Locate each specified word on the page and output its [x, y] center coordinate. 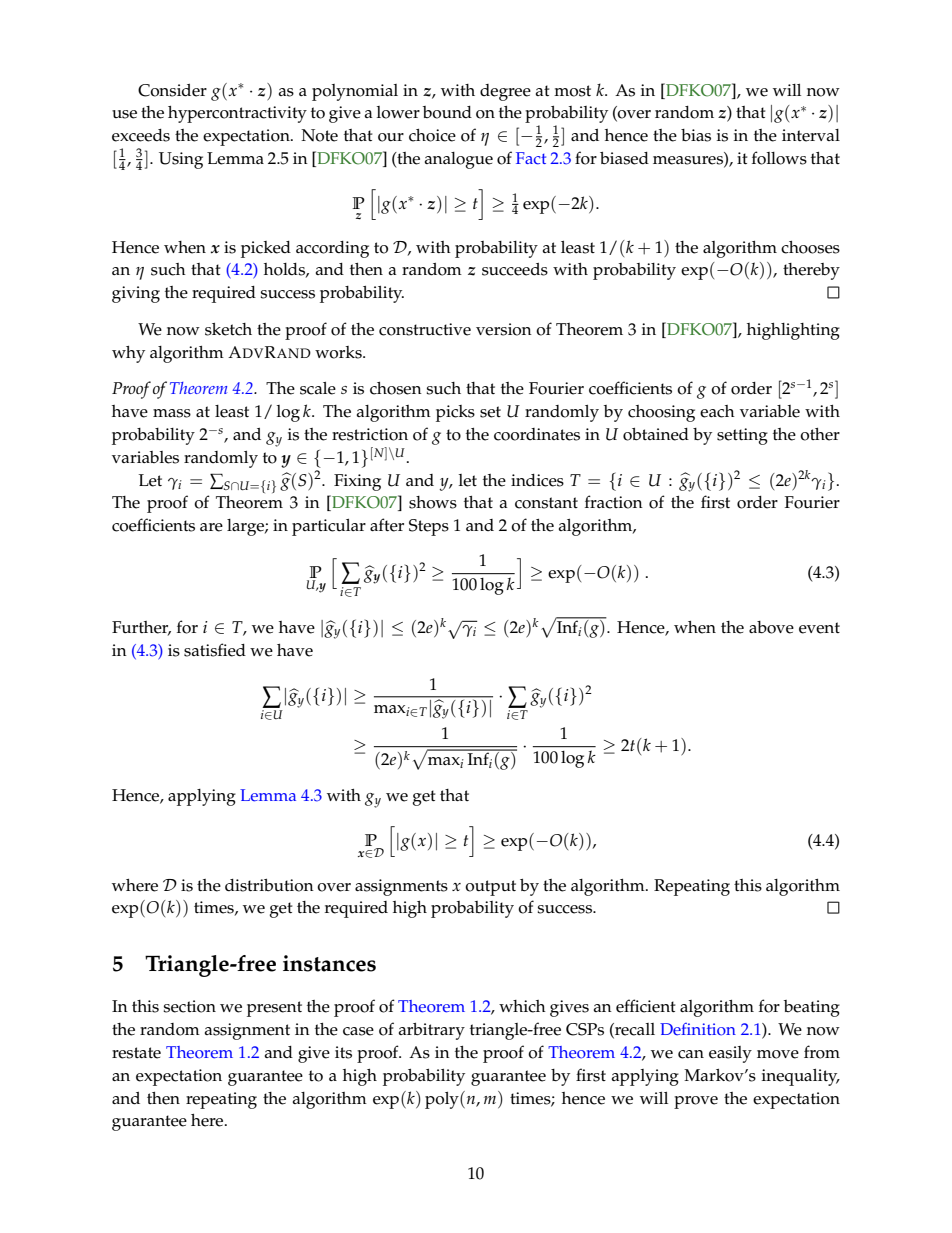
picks [455, 413]
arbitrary [432, 1031]
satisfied [215, 650]
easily [730, 1054]
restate [136, 1053]
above [771, 627]
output [490, 888]
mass [172, 413]
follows [779, 158]
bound [447, 112]
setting [742, 436]
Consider [172, 90]
